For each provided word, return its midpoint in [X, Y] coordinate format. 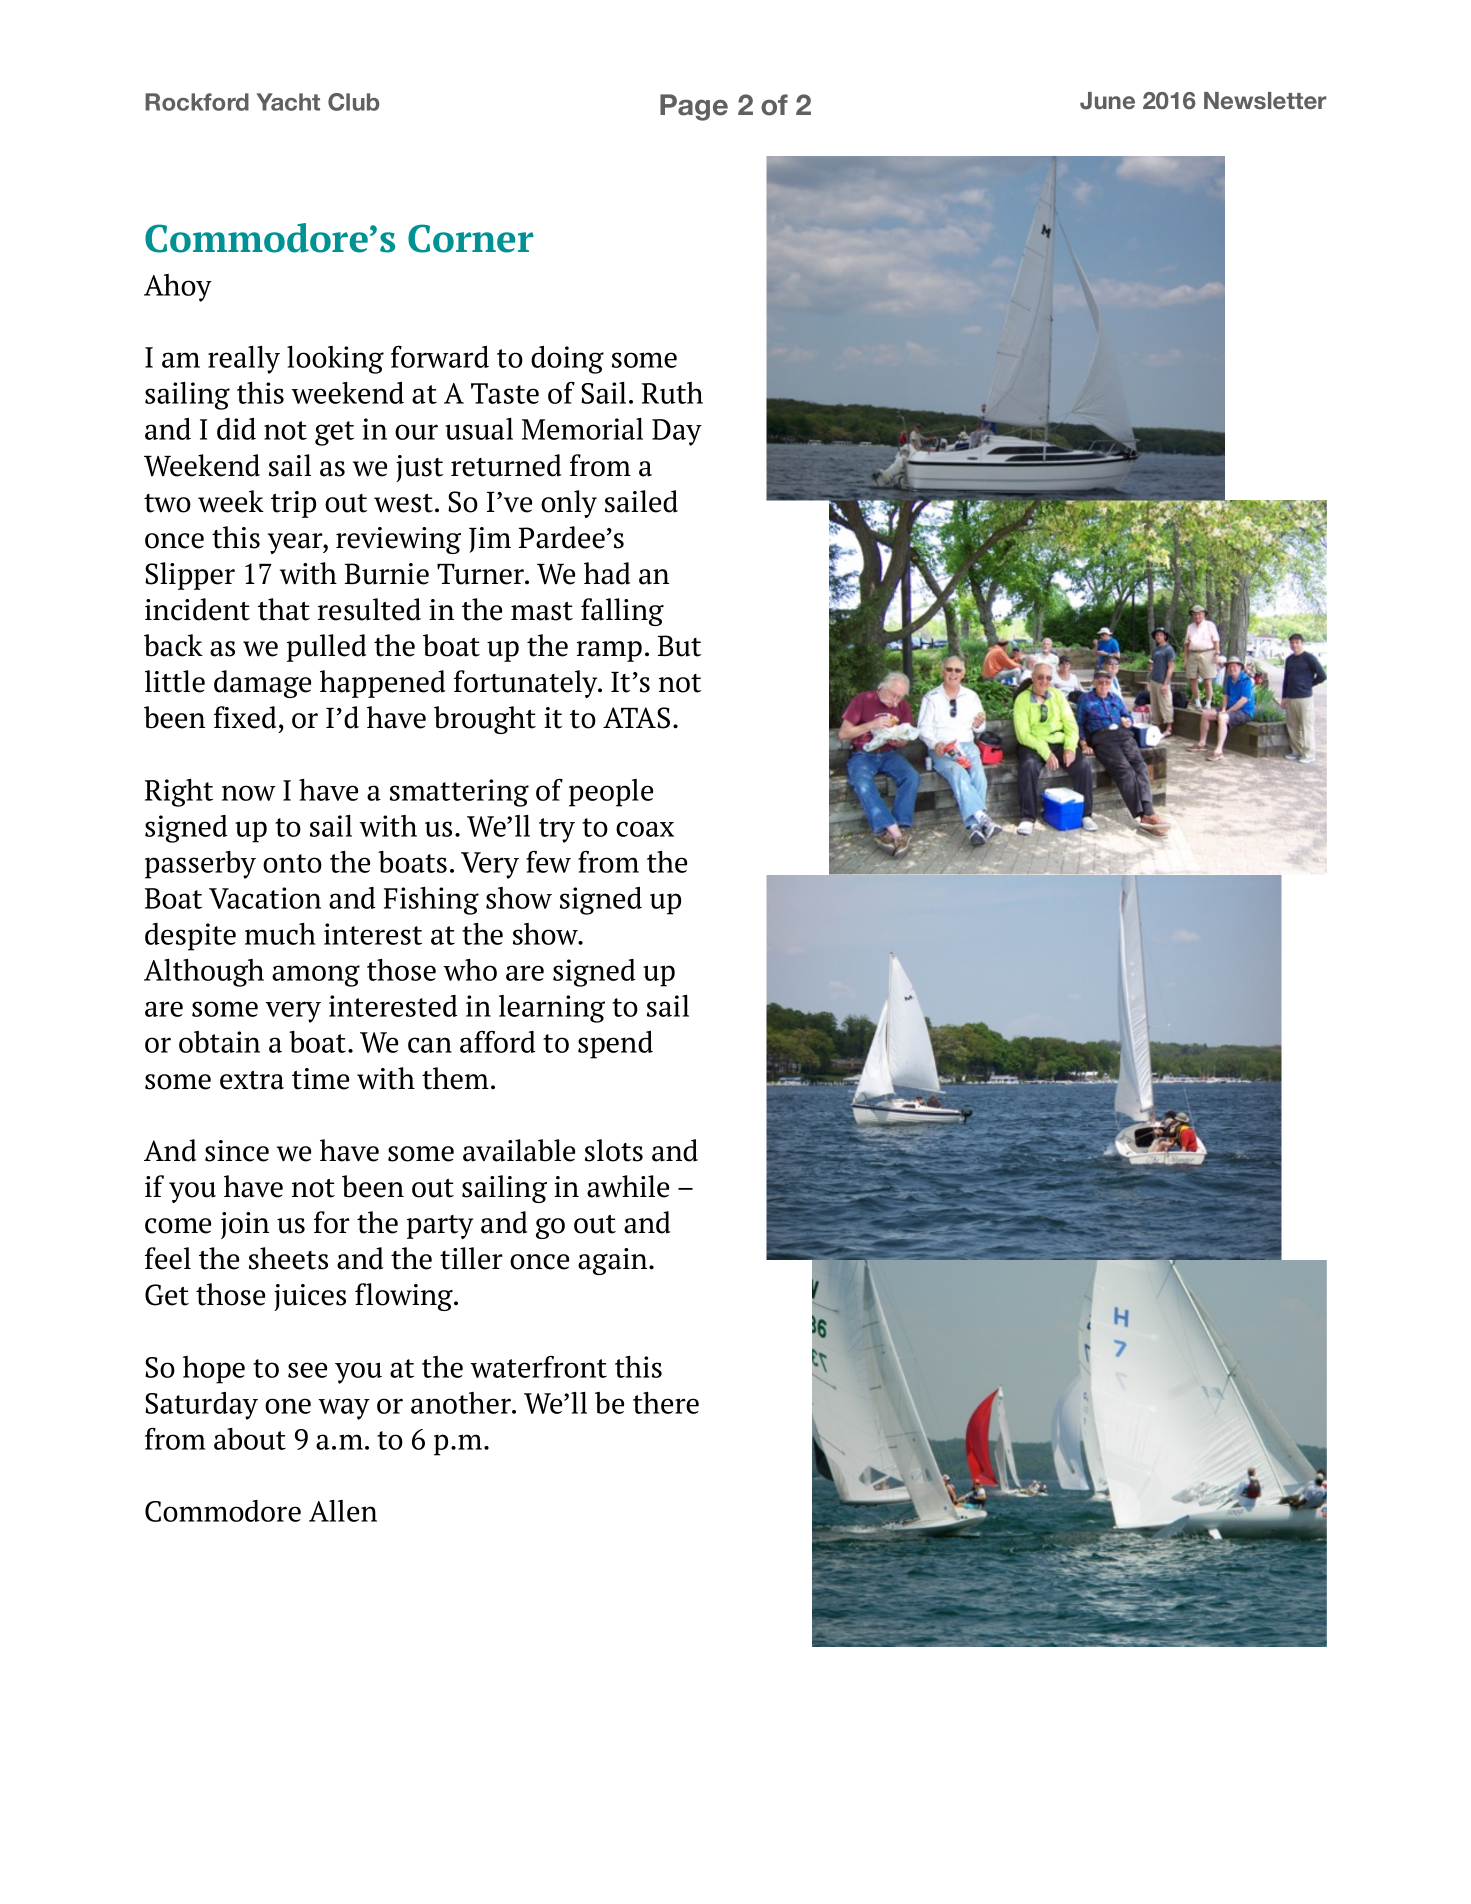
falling [622, 612]
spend [615, 1045]
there [666, 1403]
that [284, 609]
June [1107, 101]
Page [694, 107]
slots [614, 1150]
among [316, 976]
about [250, 1439]
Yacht [288, 102]
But [679, 646]
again [614, 1261]
